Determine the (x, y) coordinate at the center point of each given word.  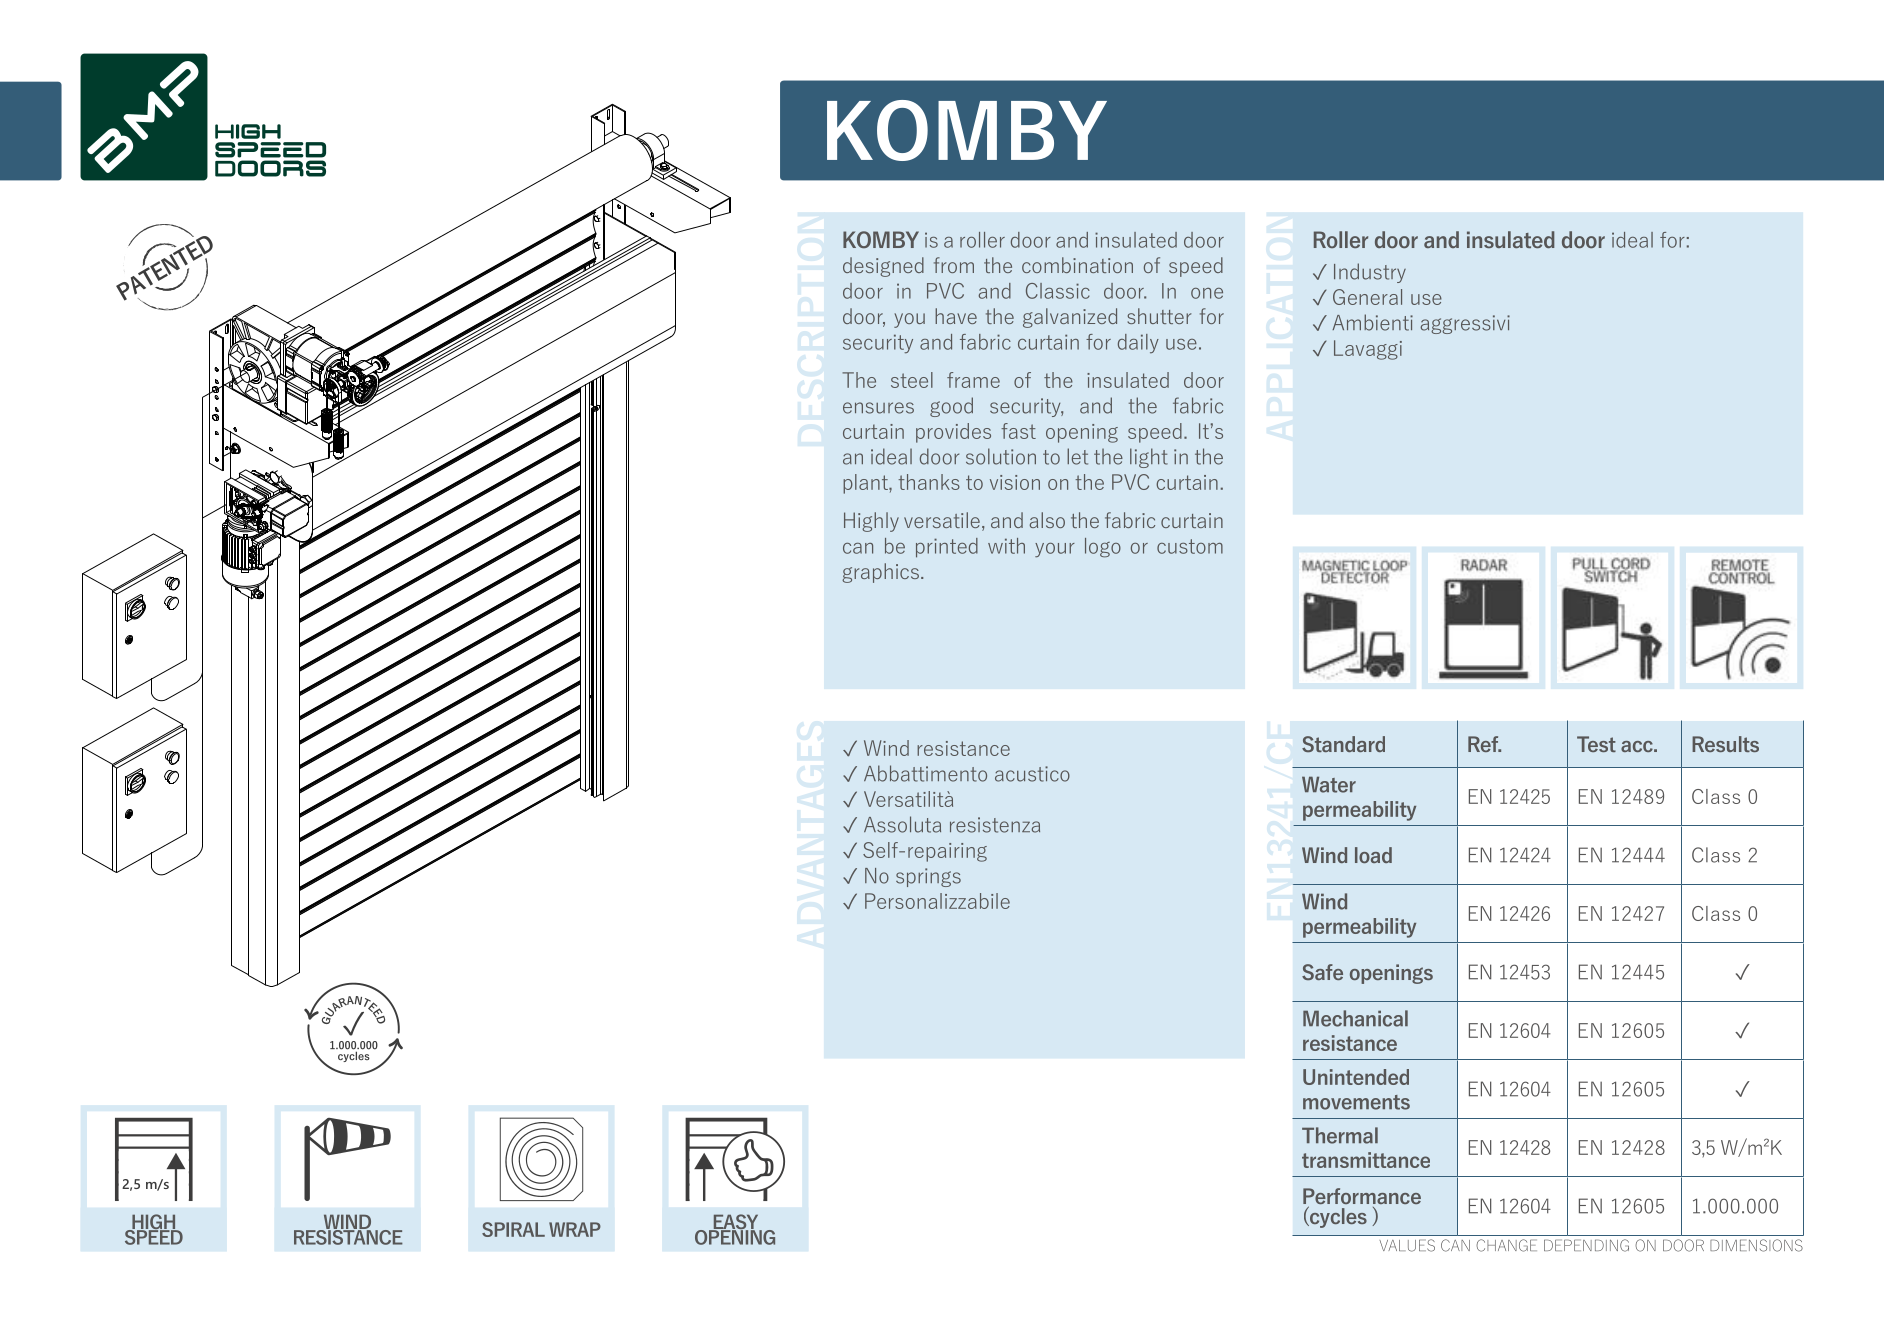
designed (883, 267)
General (1367, 297)
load (1373, 855)
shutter (1159, 316)
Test (1596, 744)
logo (1103, 548)
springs (928, 877)
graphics (880, 573)
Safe (1322, 972)
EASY (736, 1223)
